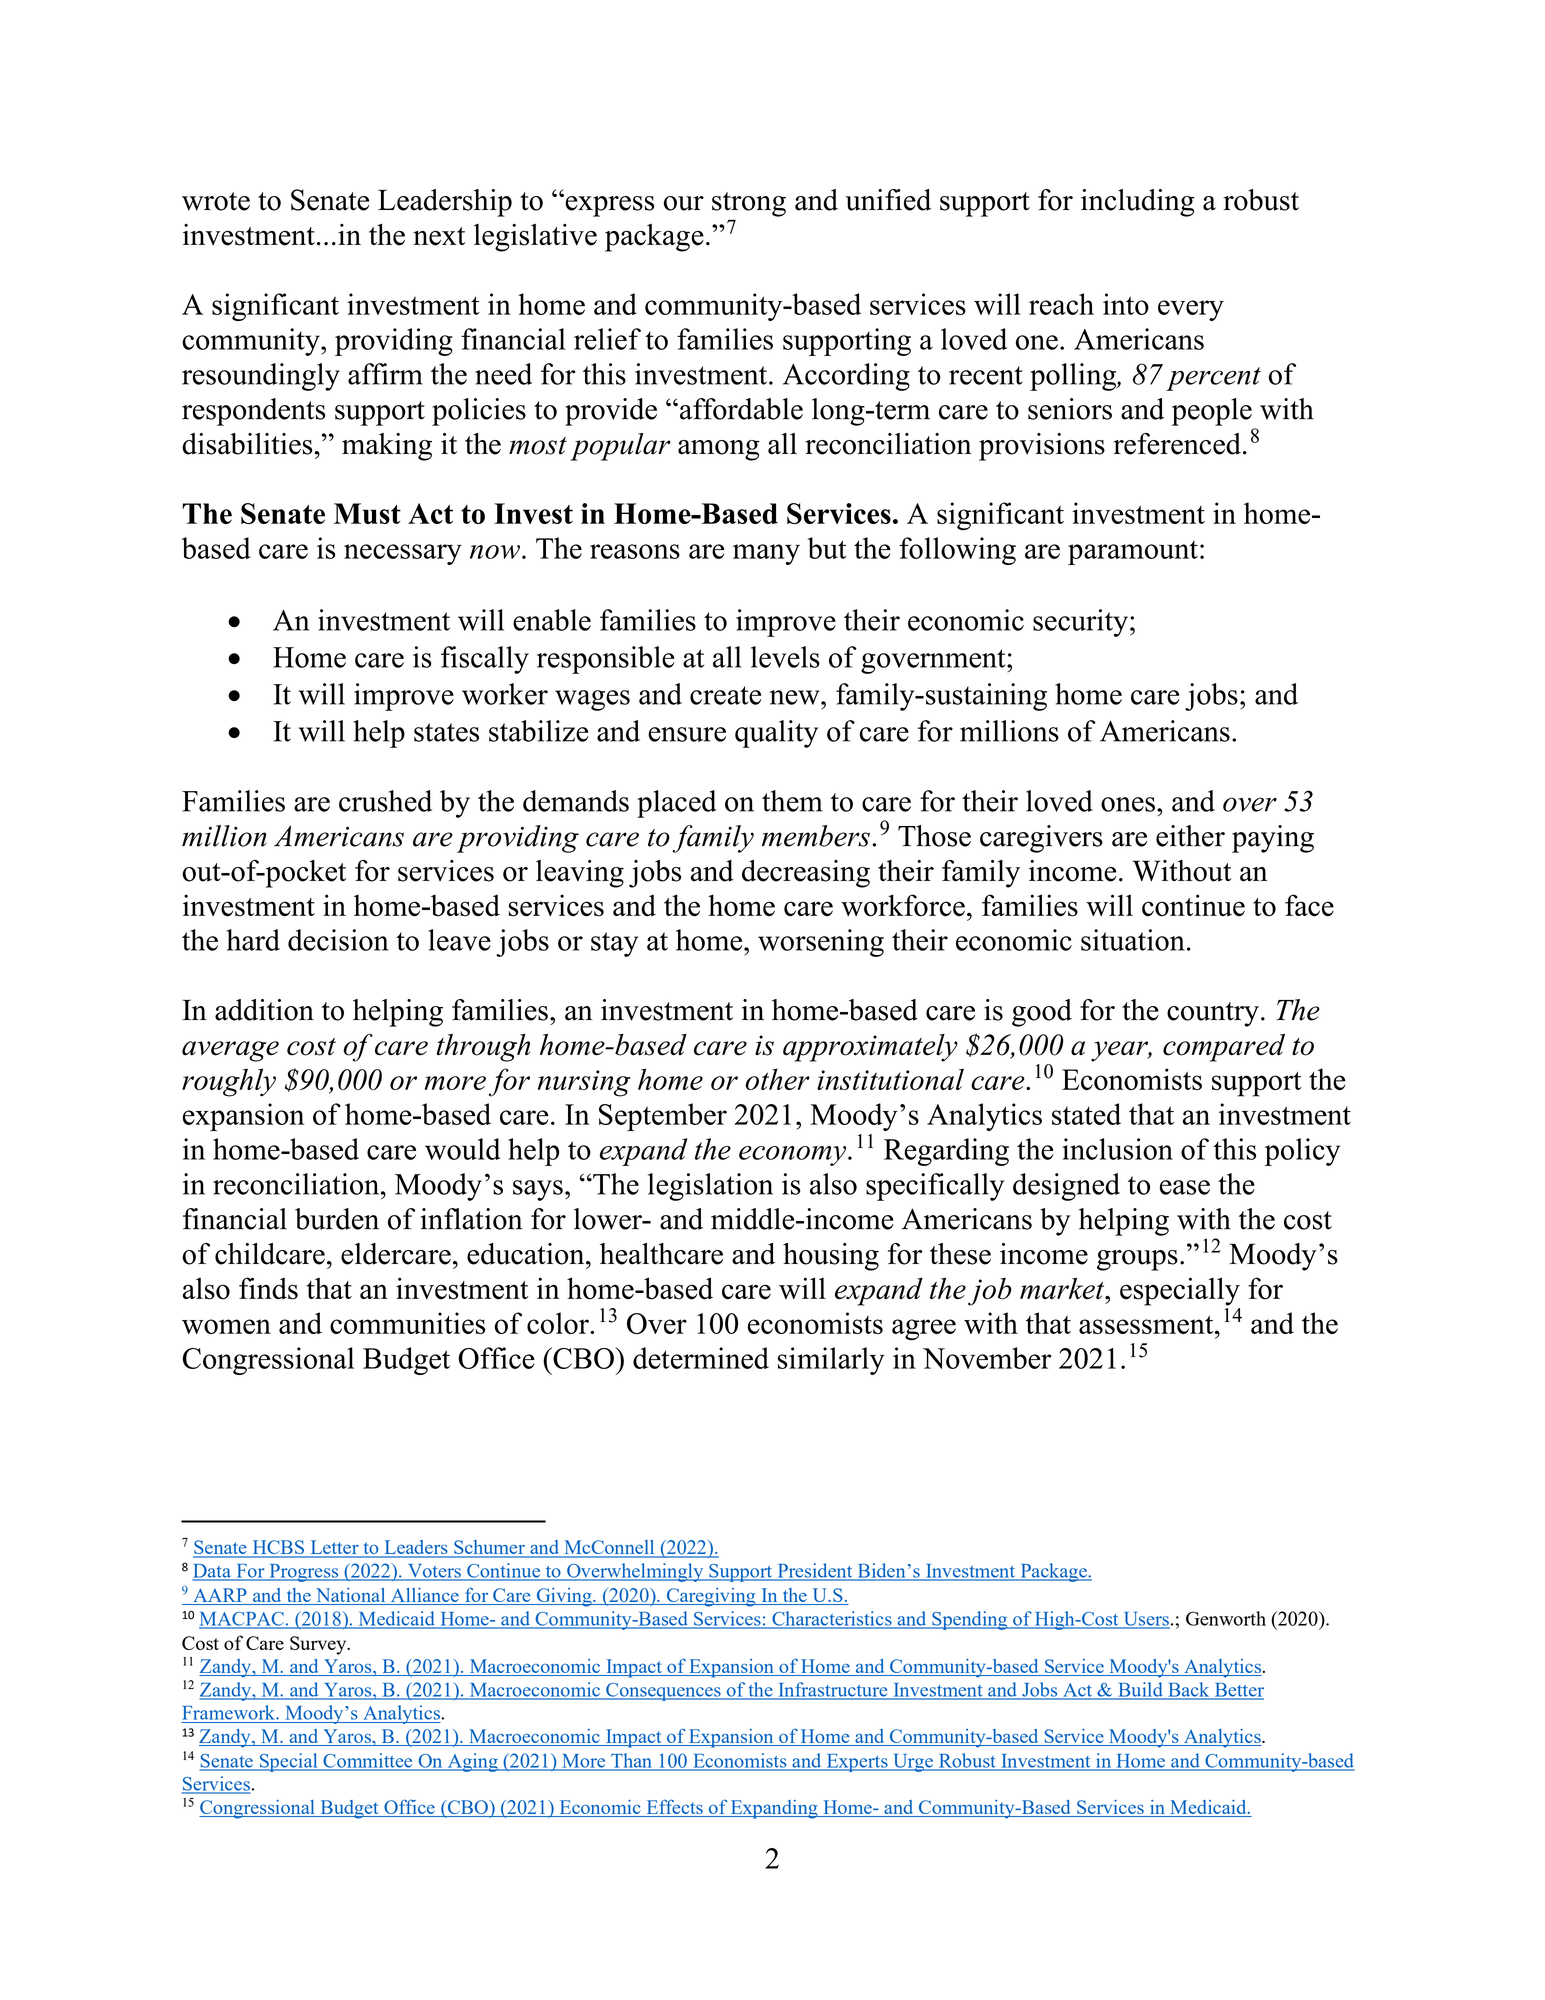  I want to click on next, so click(439, 236).
